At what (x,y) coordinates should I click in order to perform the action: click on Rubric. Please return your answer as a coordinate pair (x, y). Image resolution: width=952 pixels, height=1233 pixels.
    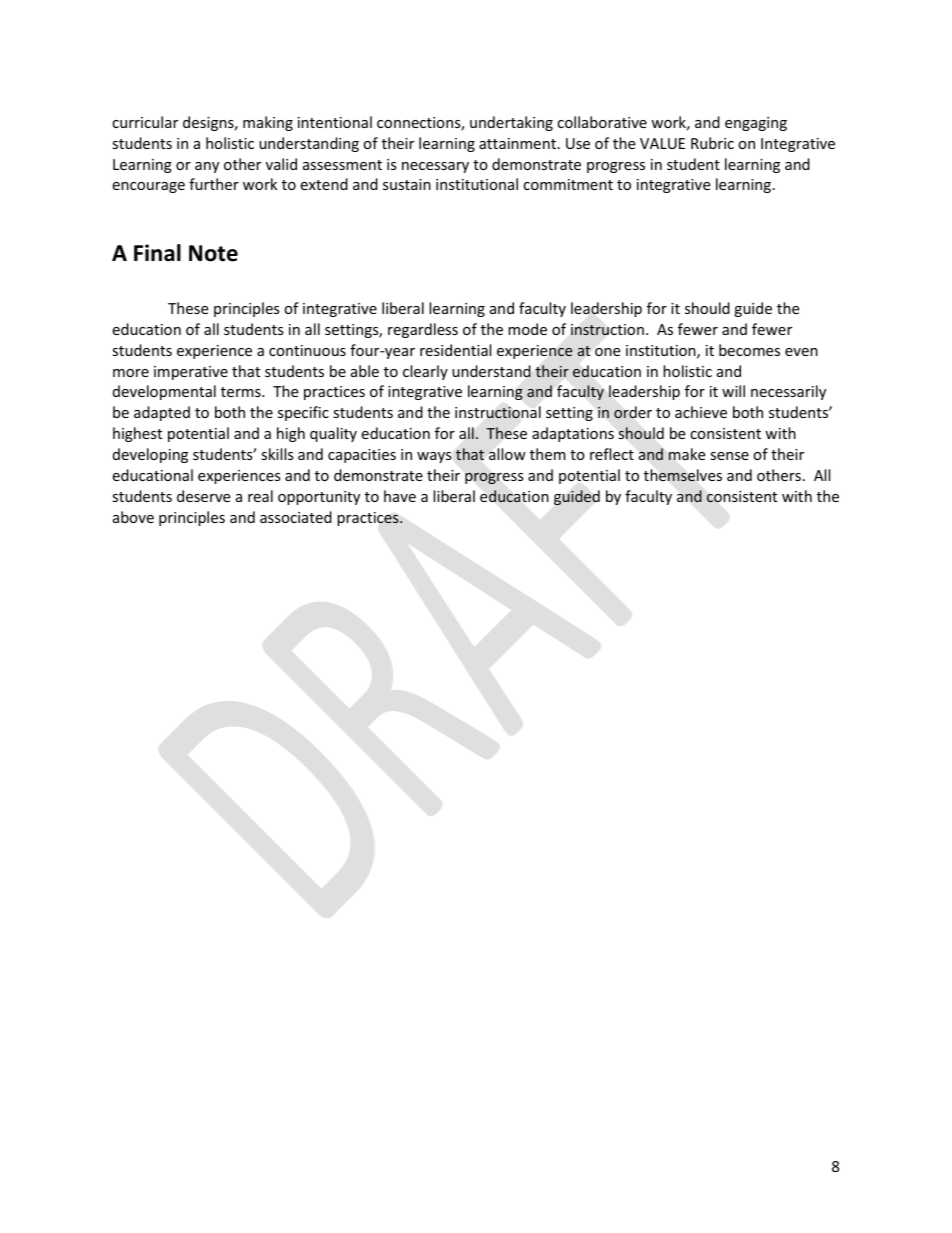
    Looking at the image, I should click on (712, 143).
